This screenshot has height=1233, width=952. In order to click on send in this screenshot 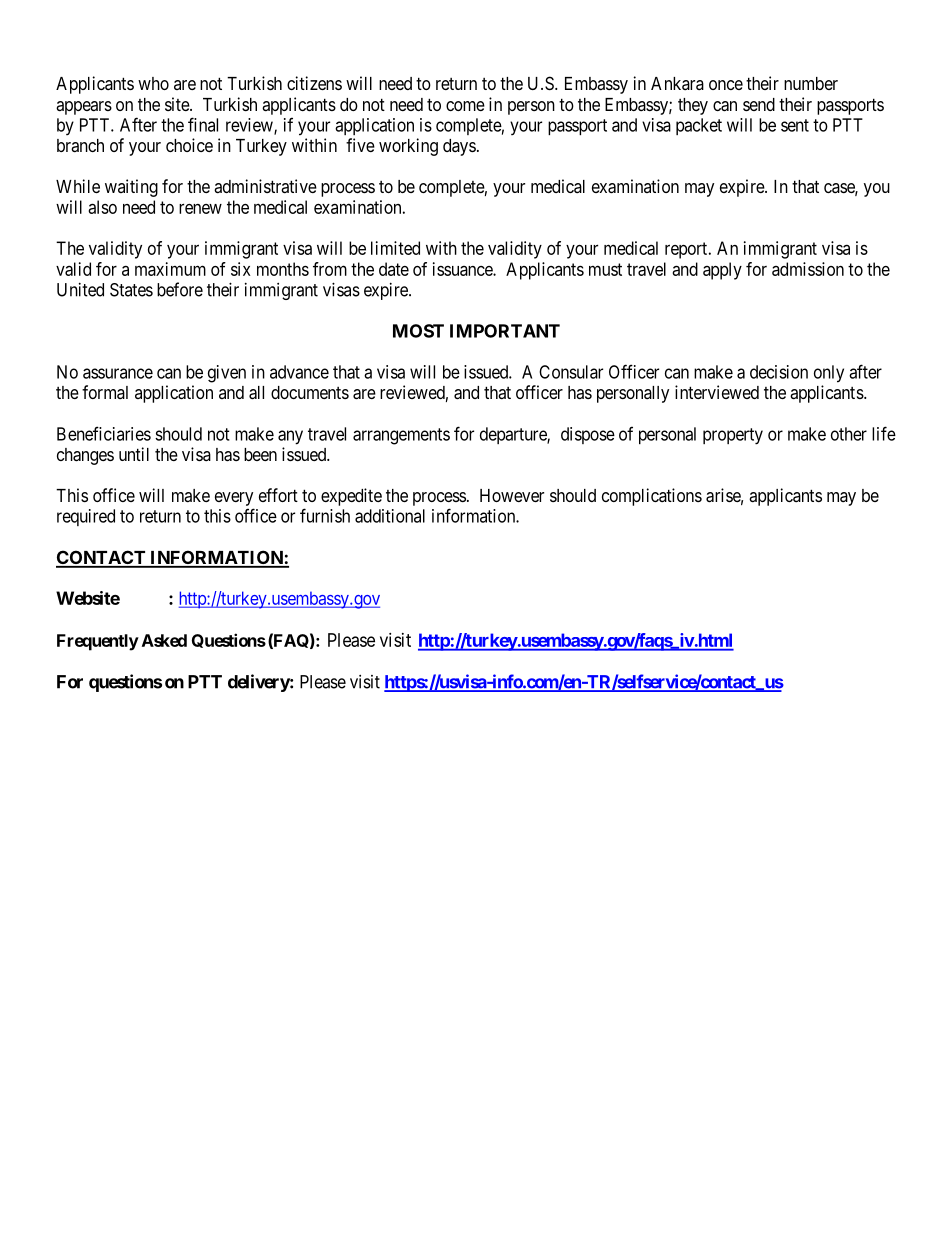, I will do `click(759, 104)`.
